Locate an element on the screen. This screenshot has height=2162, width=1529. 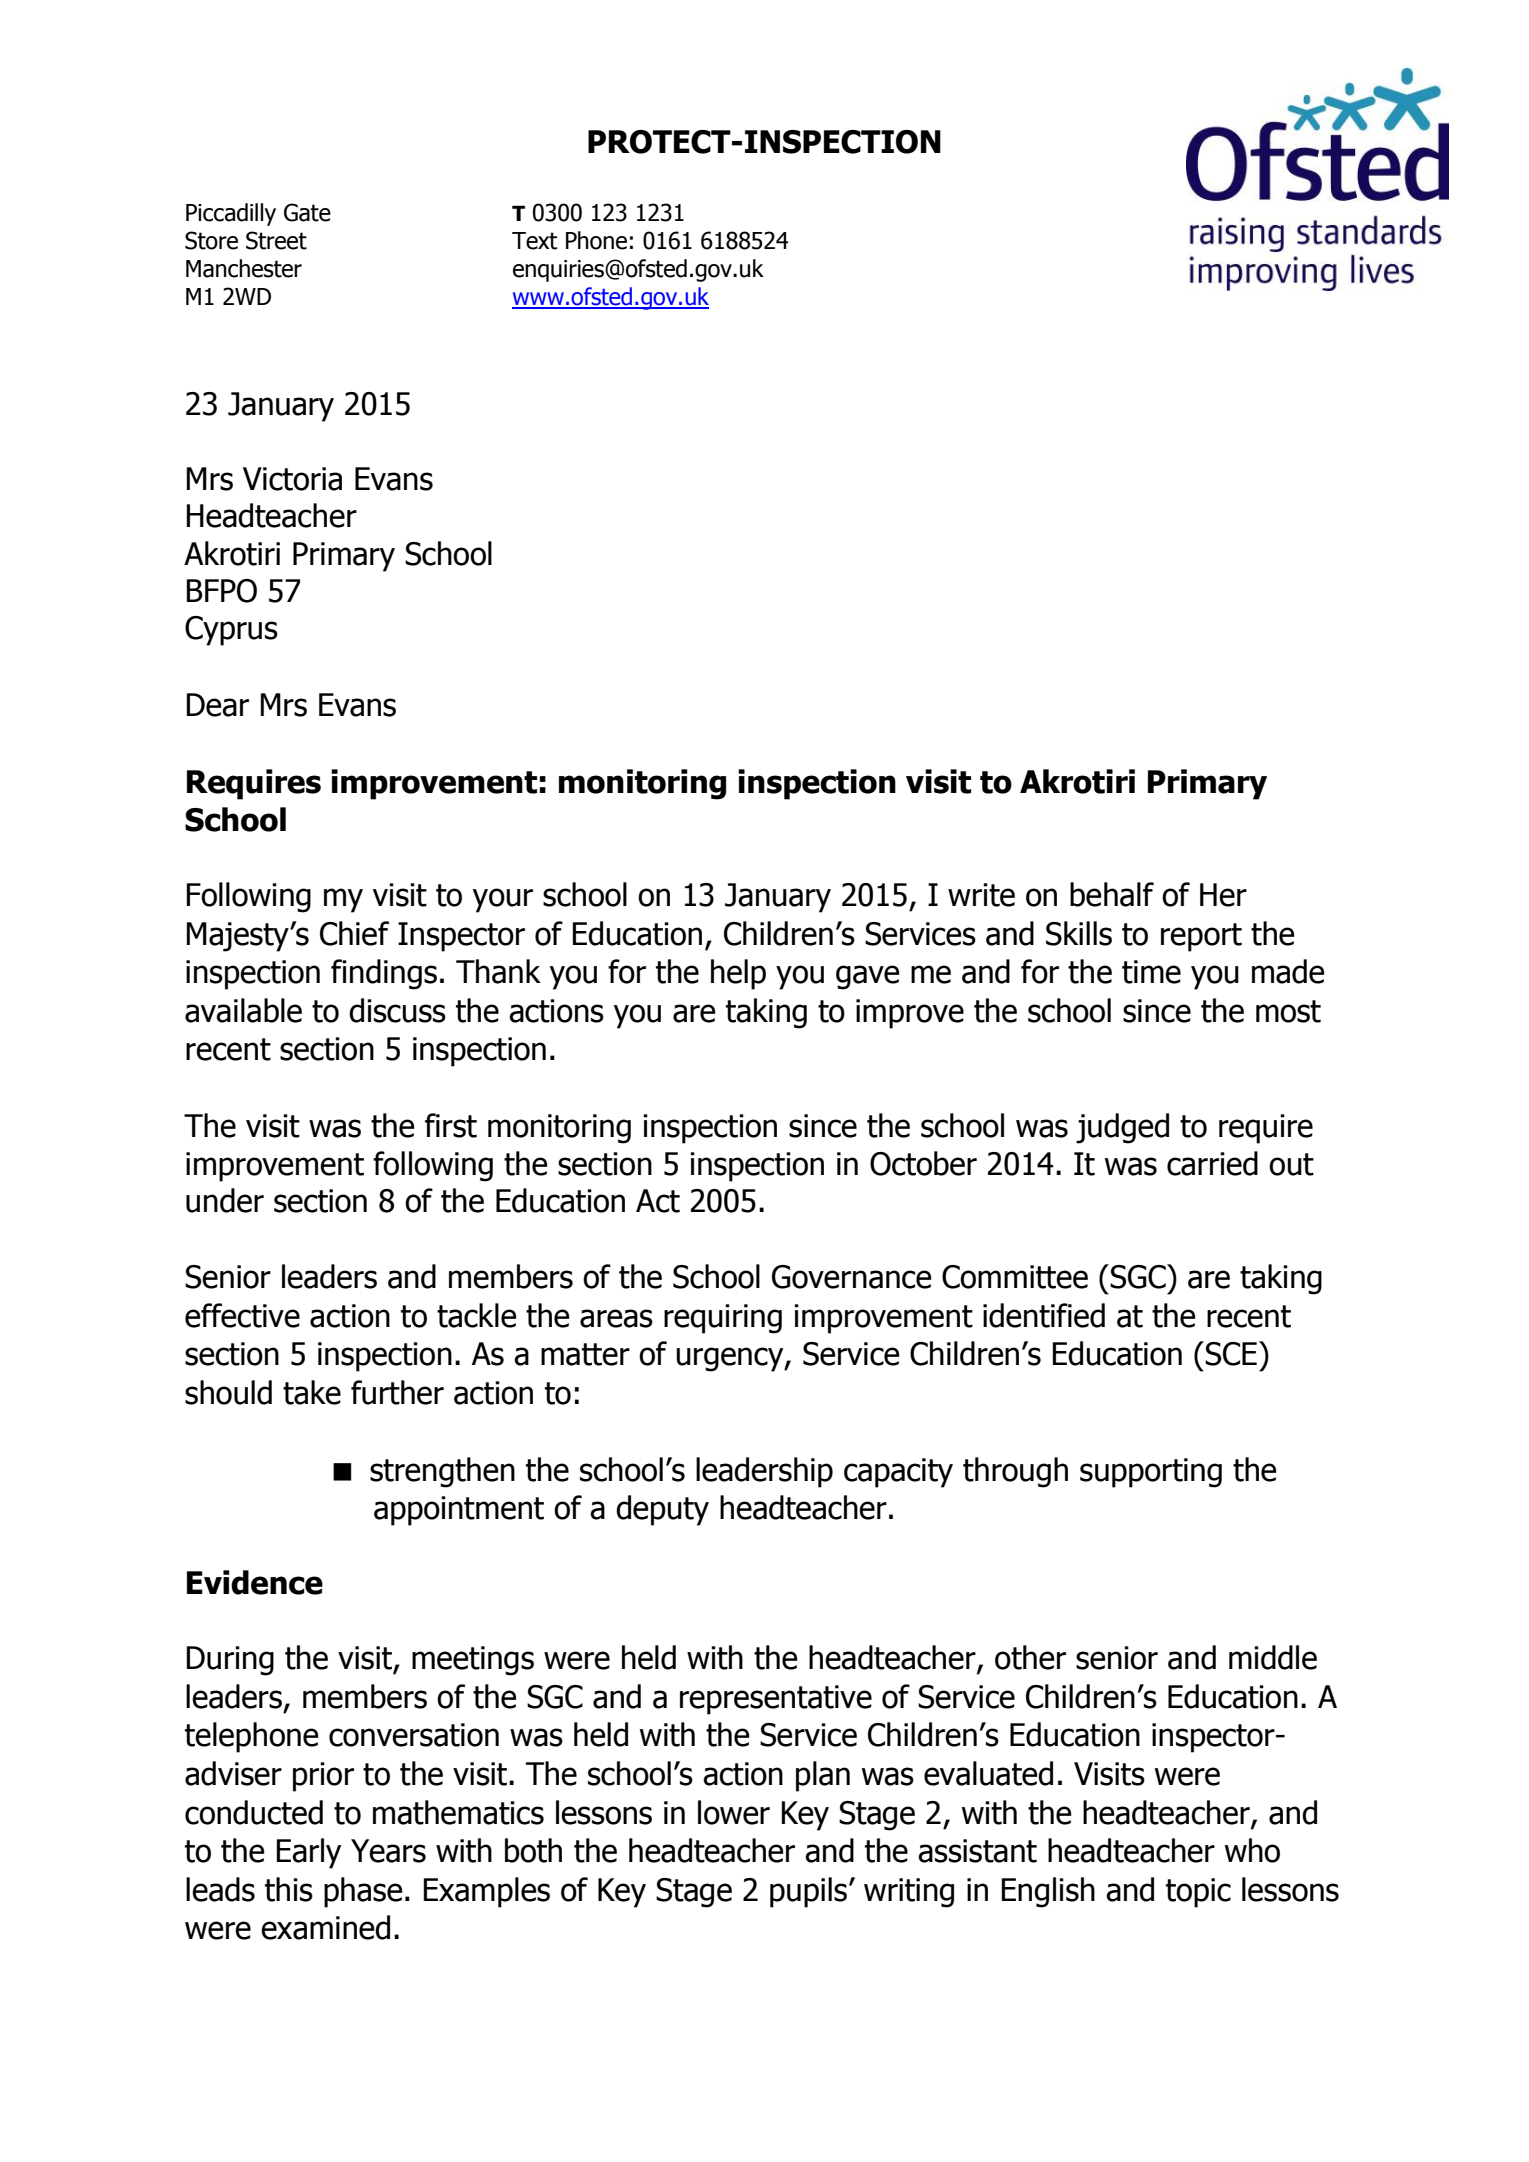
Street is located at coordinates (276, 240).
